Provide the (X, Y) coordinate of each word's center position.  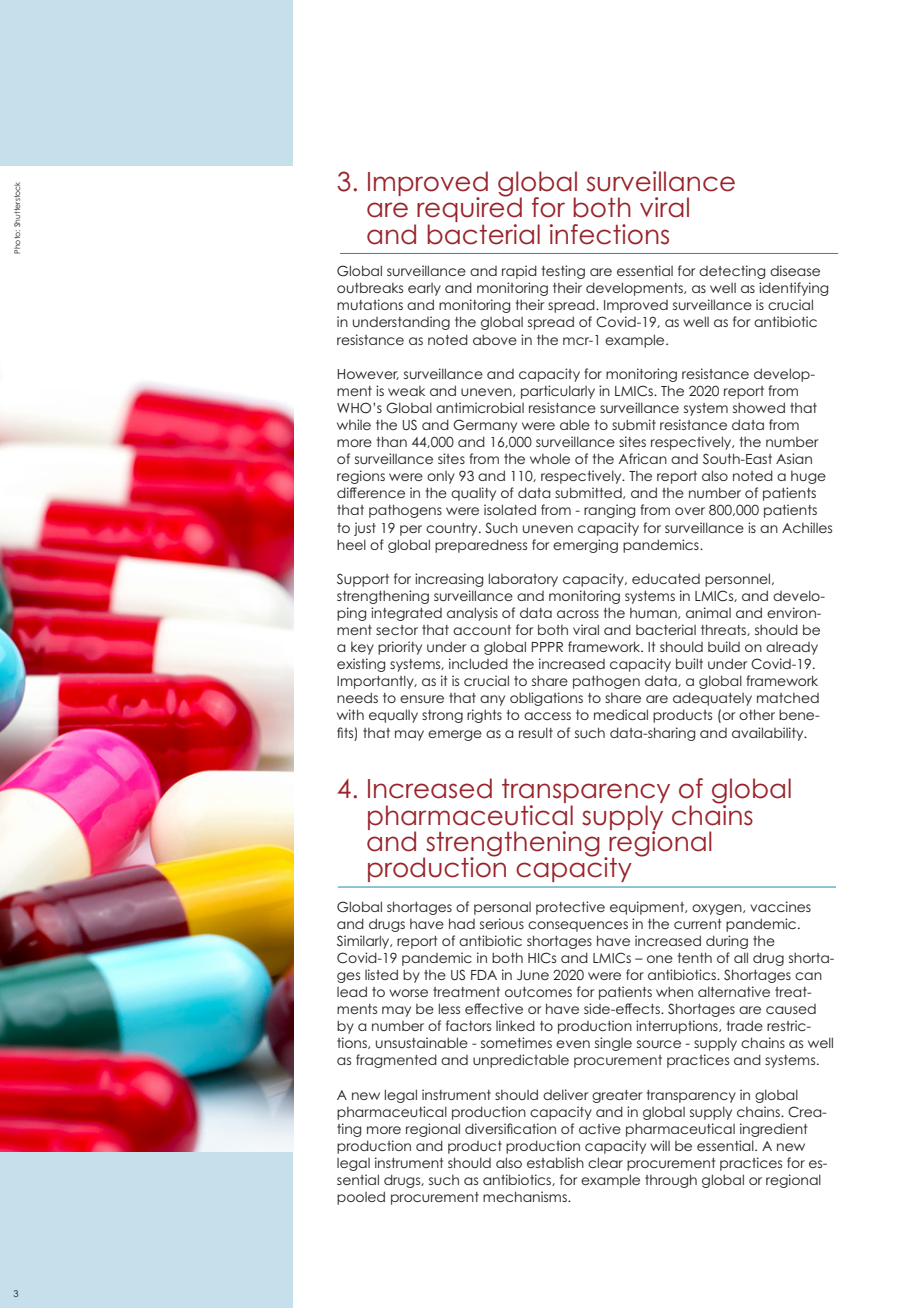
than (392, 441)
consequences (578, 926)
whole (550, 458)
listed (381, 974)
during (727, 942)
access (547, 716)
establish (555, 1162)
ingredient (773, 1130)
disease (795, 270)
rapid (519, 272)
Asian (794, 458)
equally (393, 716)
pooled (361, 1198)
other (757, 714)
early (424, 289)
